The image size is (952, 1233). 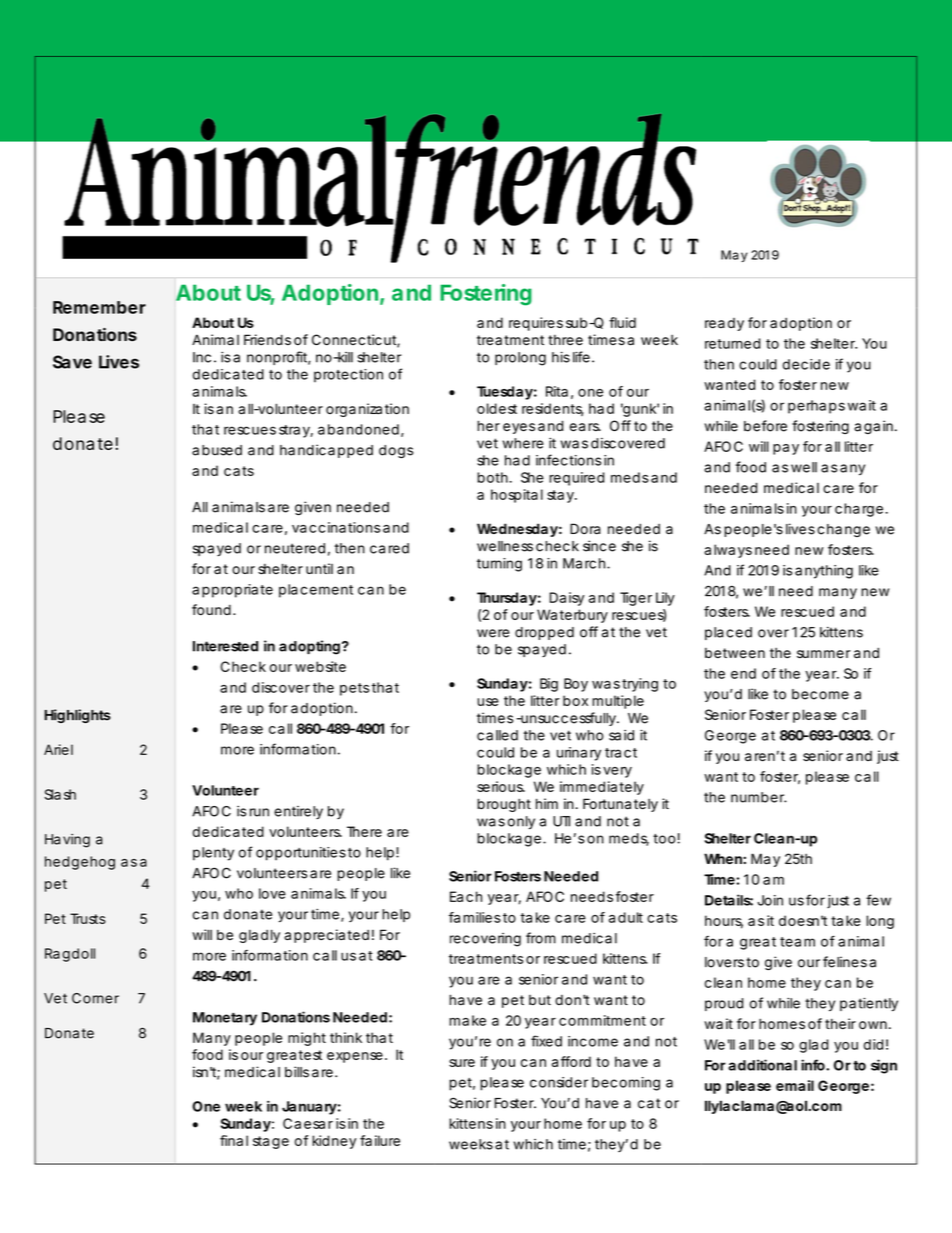 What do you see at coordinates (234, 1140) in the screenshot?
I see `final` at bounding box center [234, 1140].
